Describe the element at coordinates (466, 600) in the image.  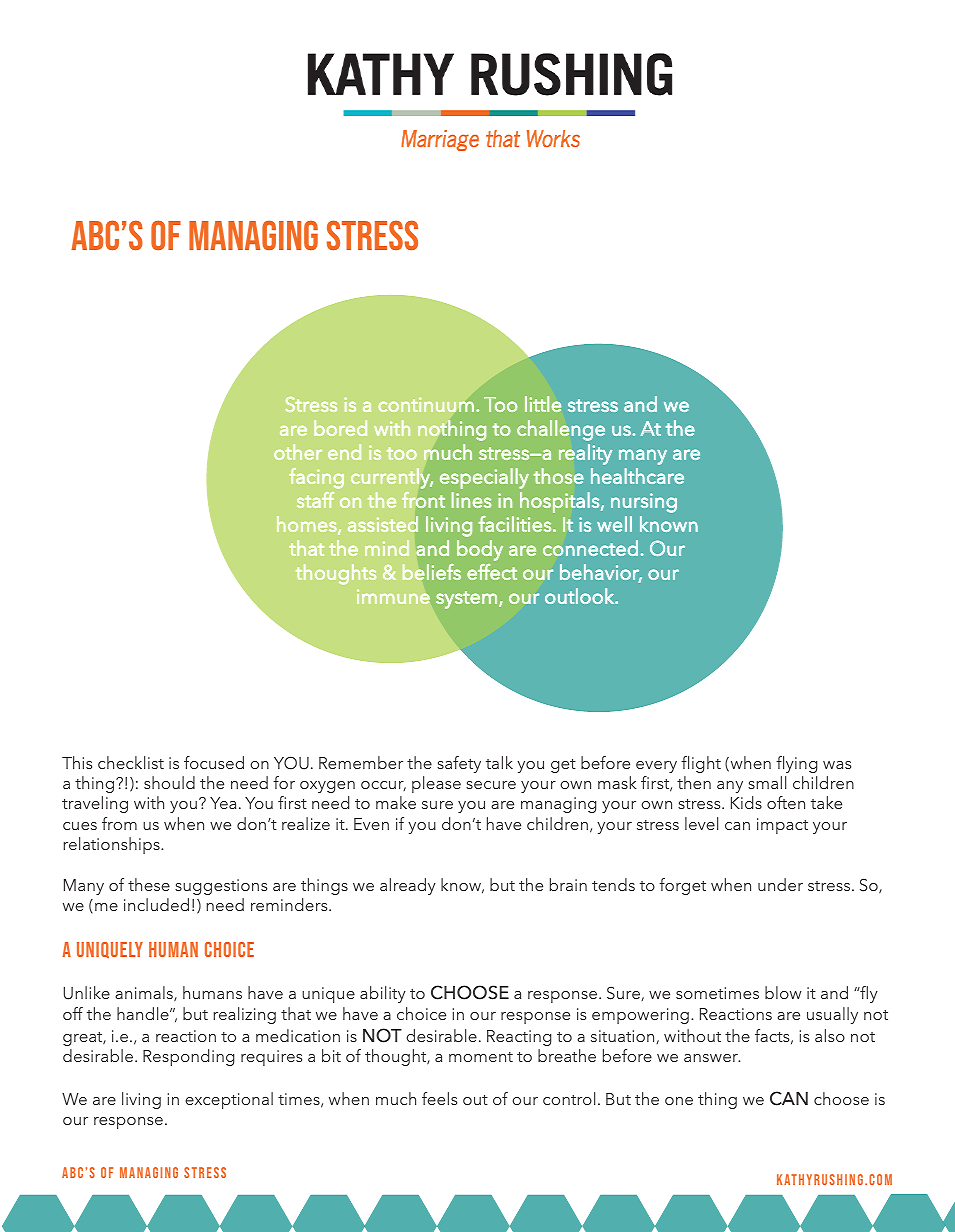
I see `system` at that location.
